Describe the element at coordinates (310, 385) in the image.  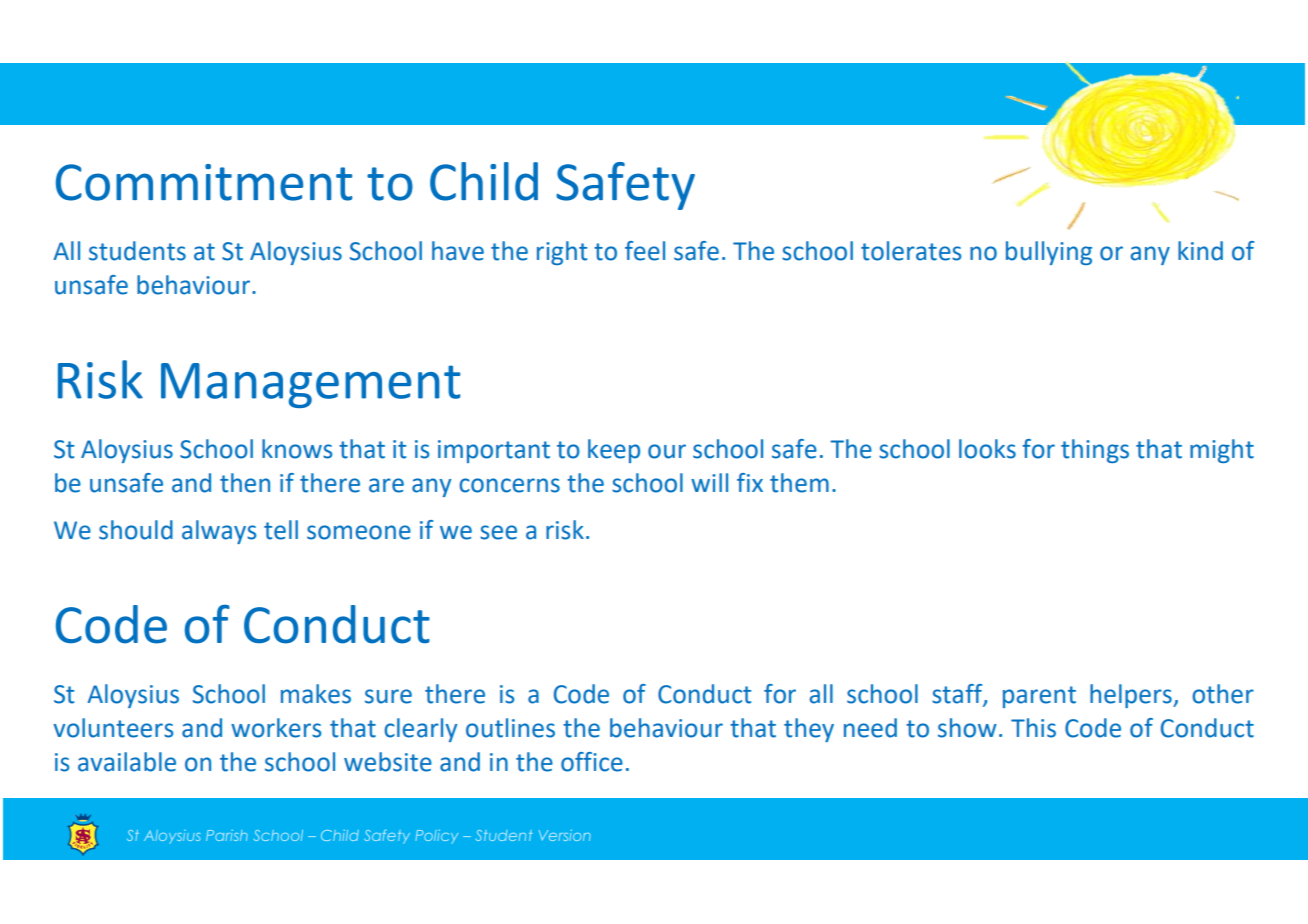
I see `Management` at that location.
